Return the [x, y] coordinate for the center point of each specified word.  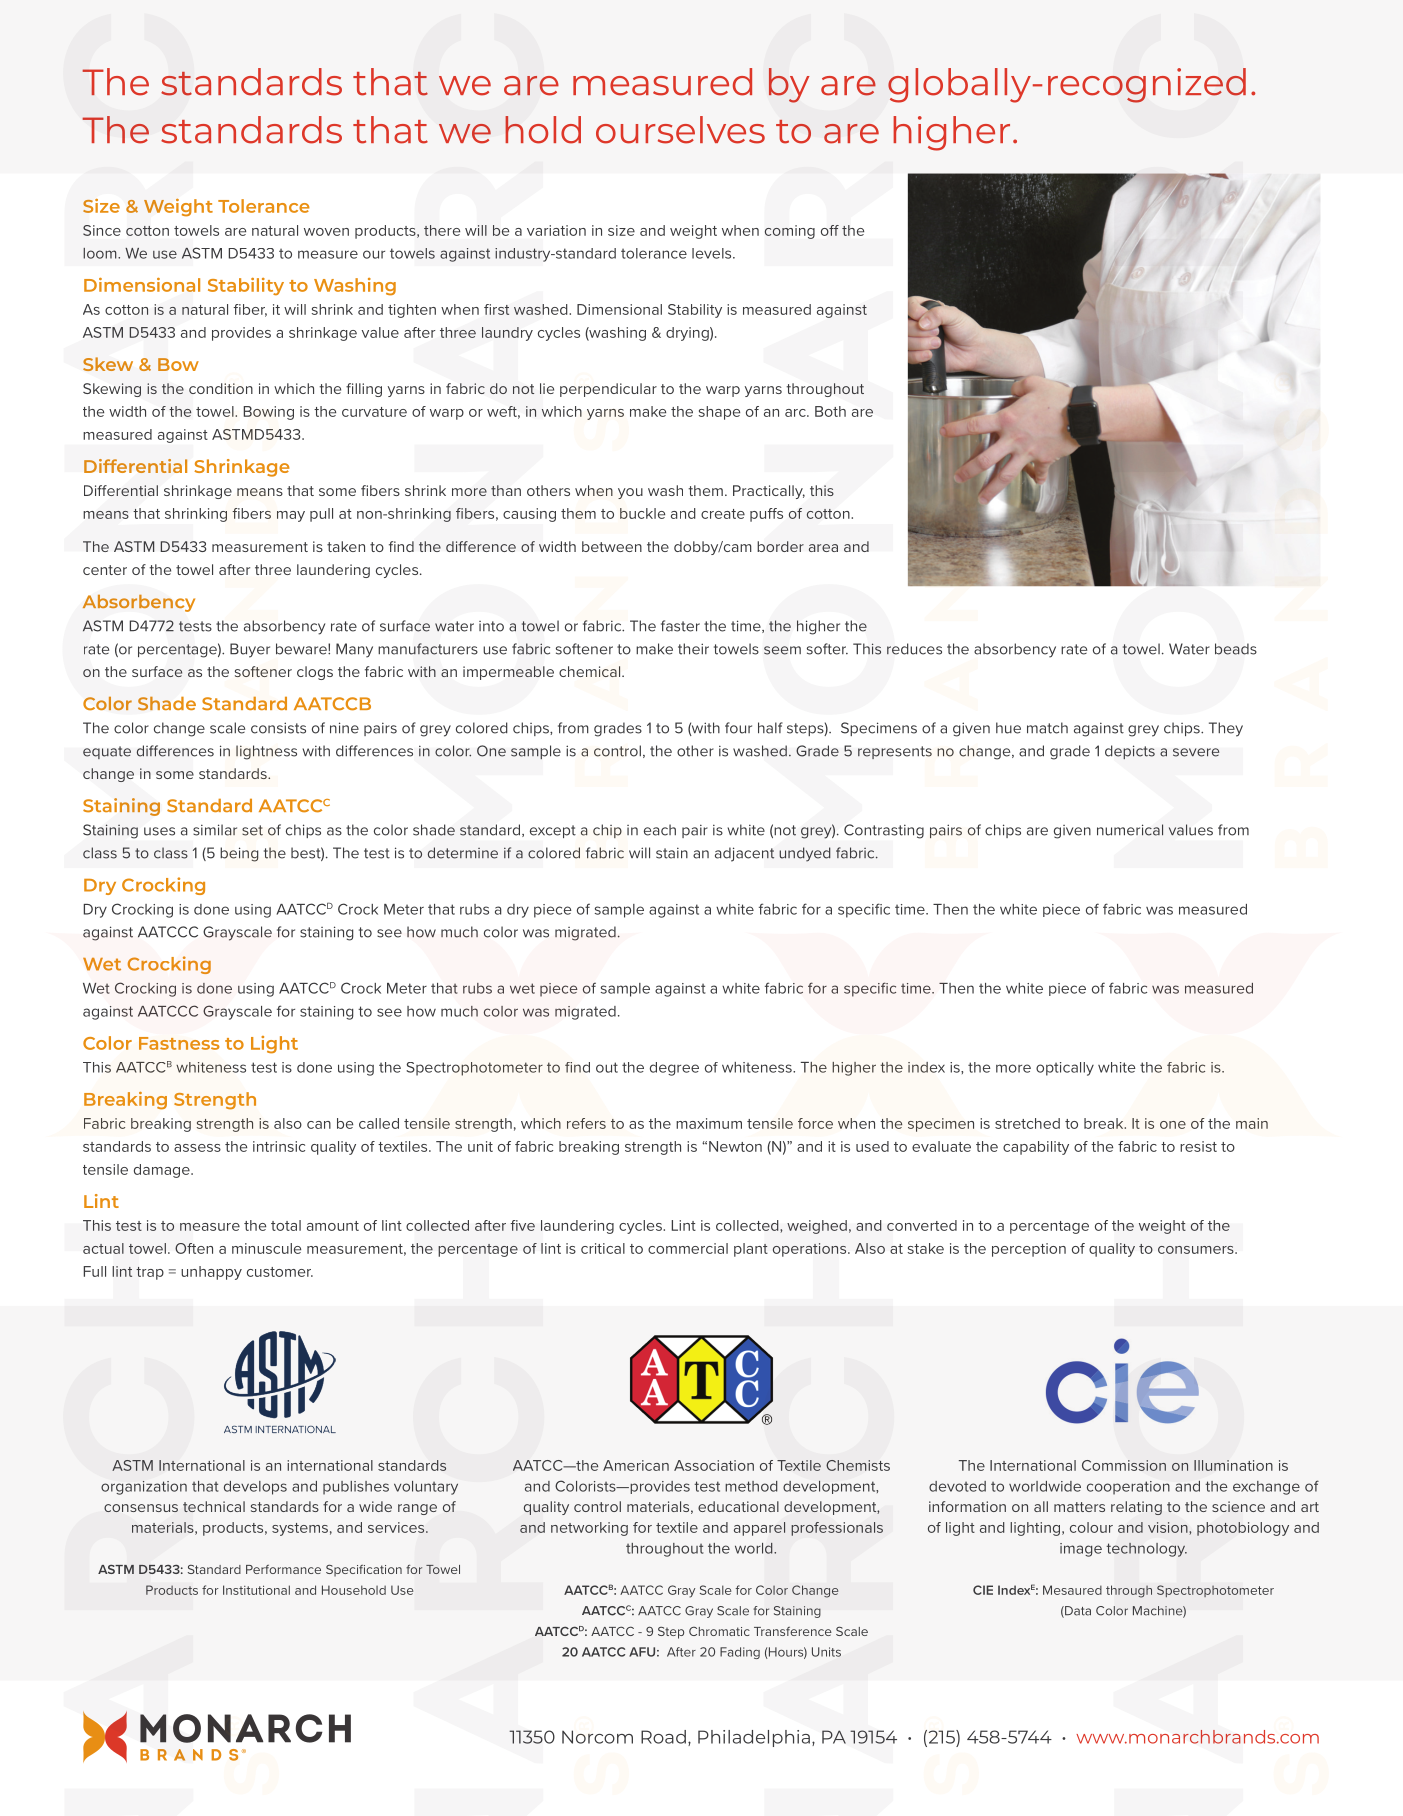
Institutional [256, 1590]
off [830, 230]
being [239, 854]
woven [326, 232]
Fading [740, 1653]
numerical [1130, 830]
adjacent [744, 854]
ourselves [680, 130]
